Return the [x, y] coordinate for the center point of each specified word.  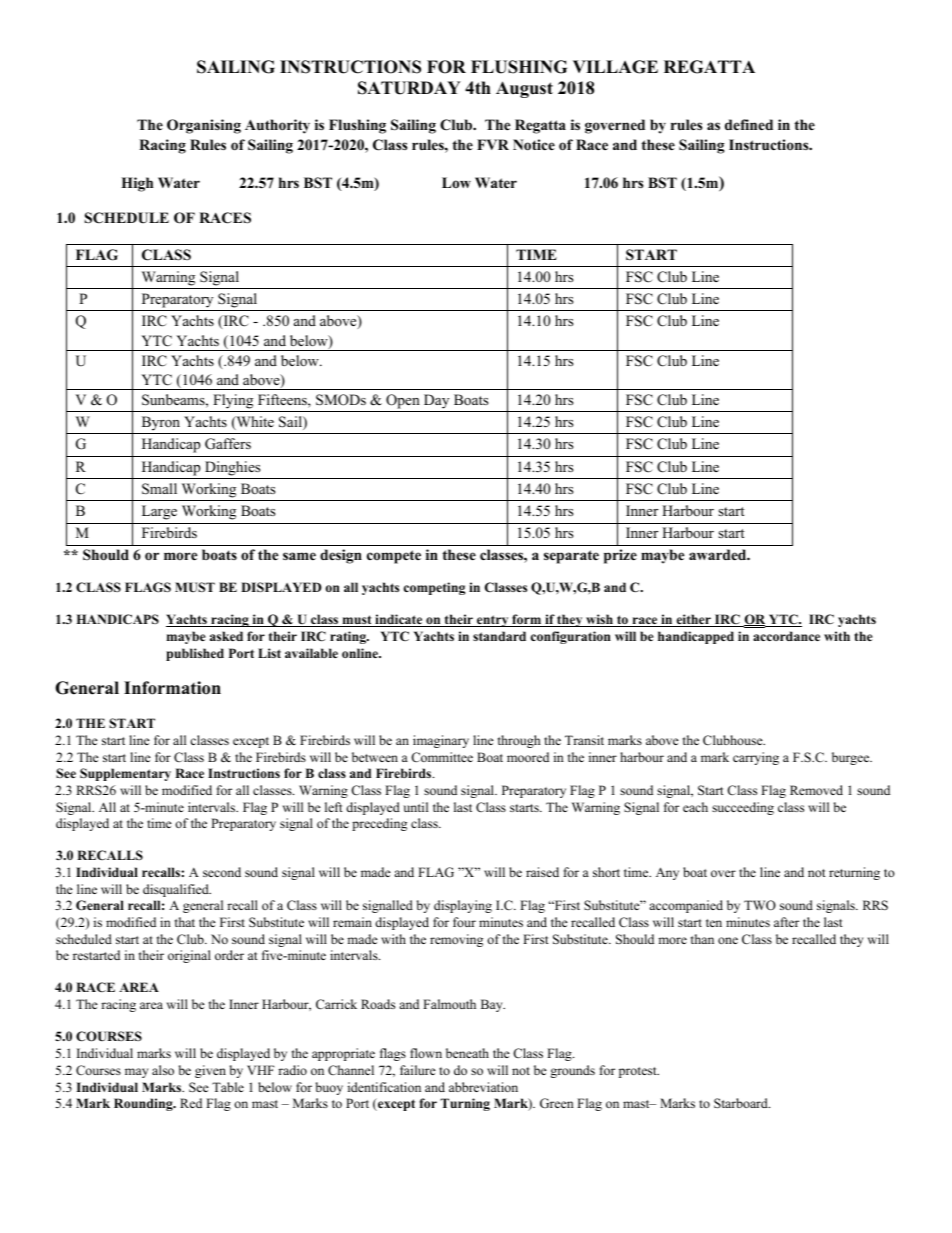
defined [749, 124]
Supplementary [125, 774]
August [524, 89]
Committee [442, 757]
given [210, 1071]
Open [403, 401]
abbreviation [483, 1087]
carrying [756, 758]
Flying [233, 401]
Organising [204, 126]
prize [620, 556]
